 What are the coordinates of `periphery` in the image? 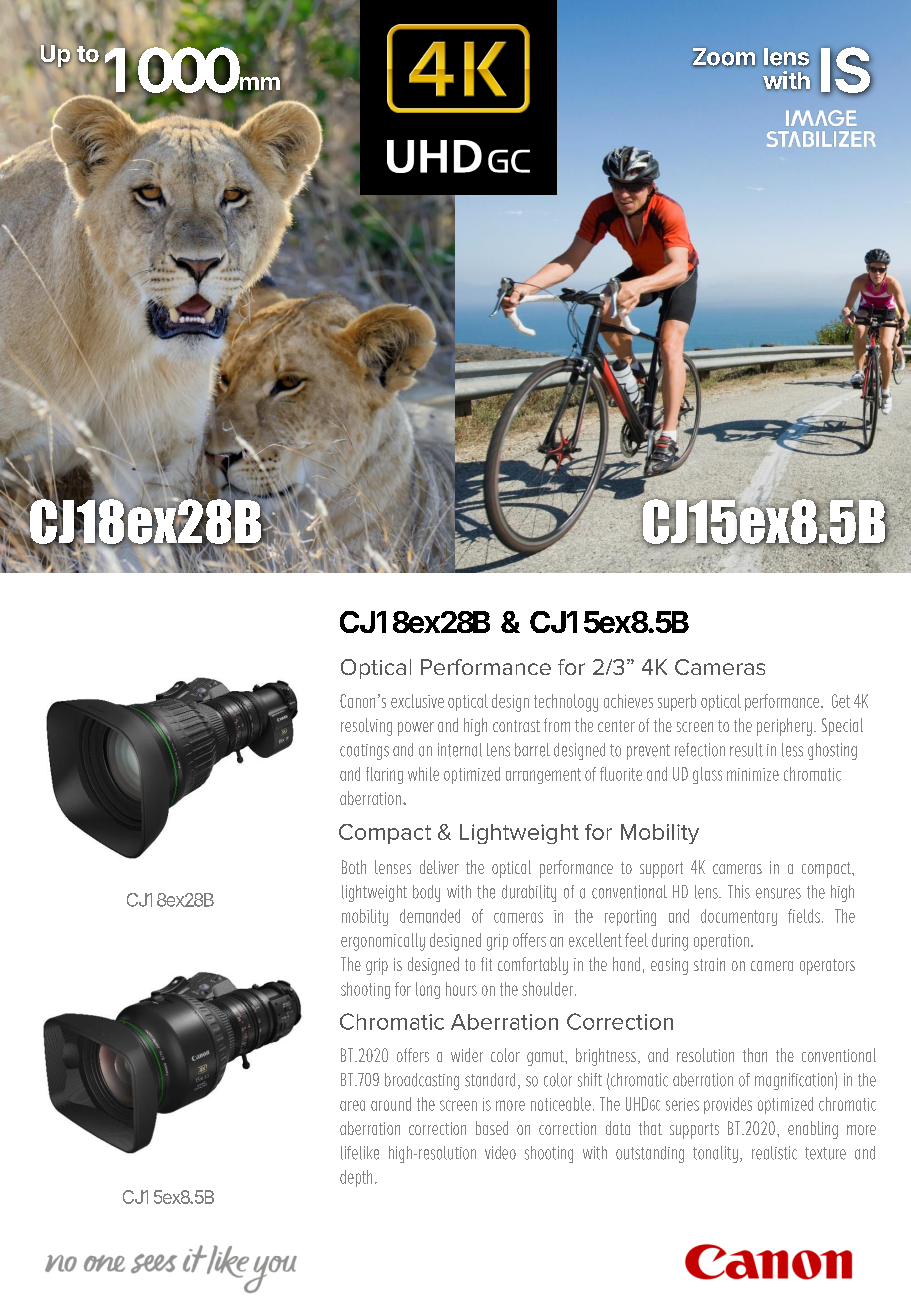 It's located at (784, 727).
